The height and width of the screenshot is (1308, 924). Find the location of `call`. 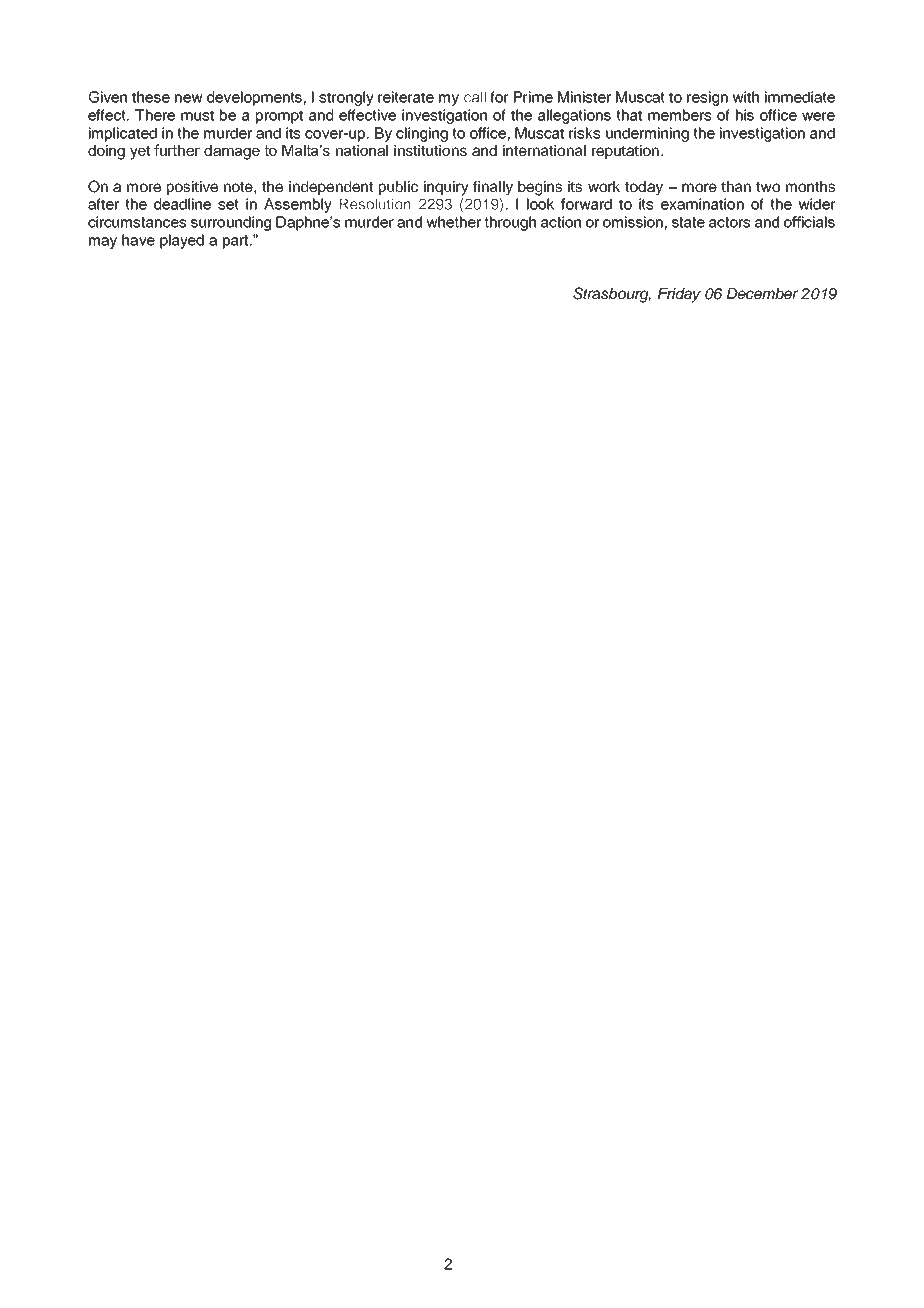

call is located at coordinates (475, 97).
